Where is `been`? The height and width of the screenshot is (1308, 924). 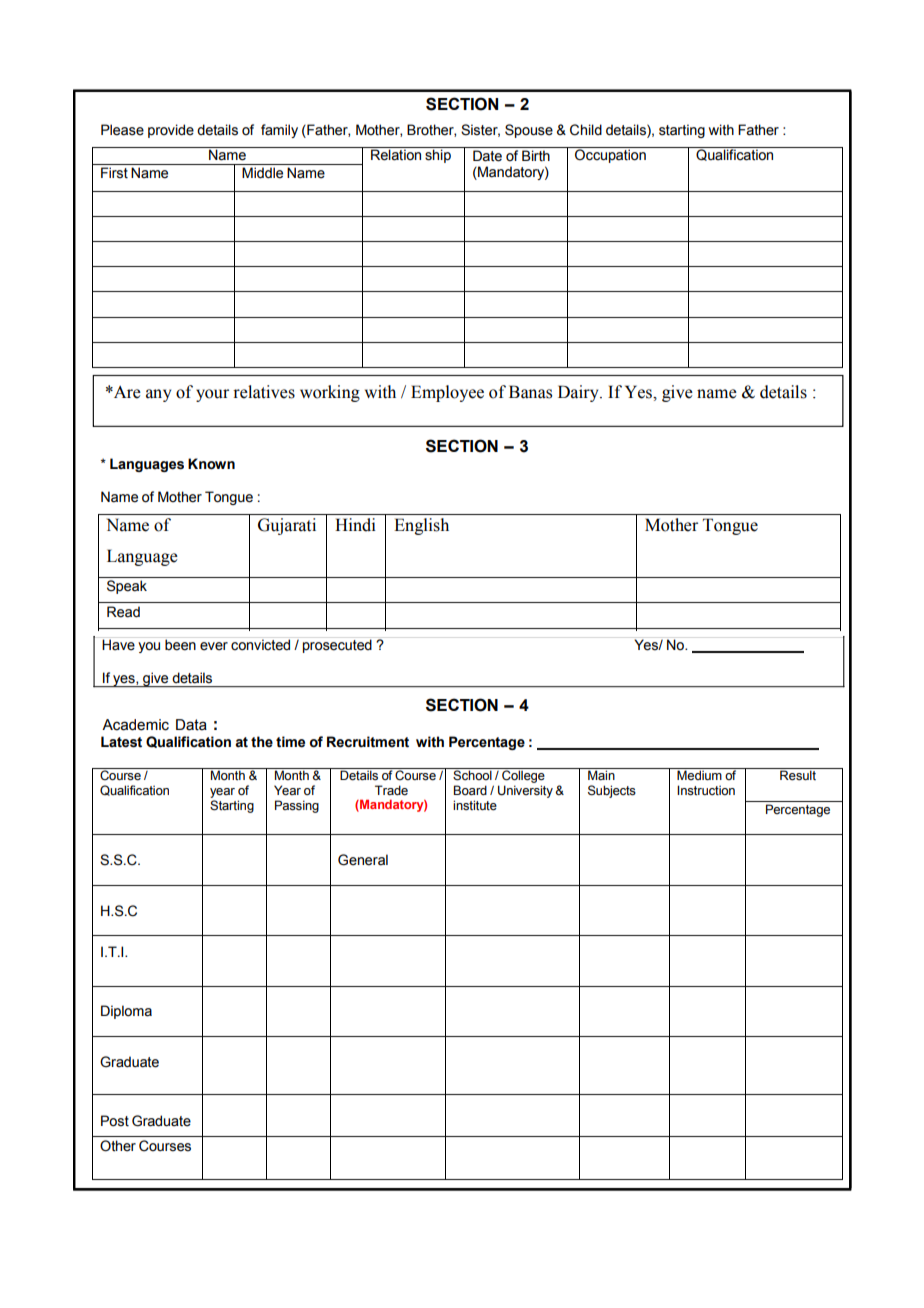 been is located at coordinates (180, 645).
